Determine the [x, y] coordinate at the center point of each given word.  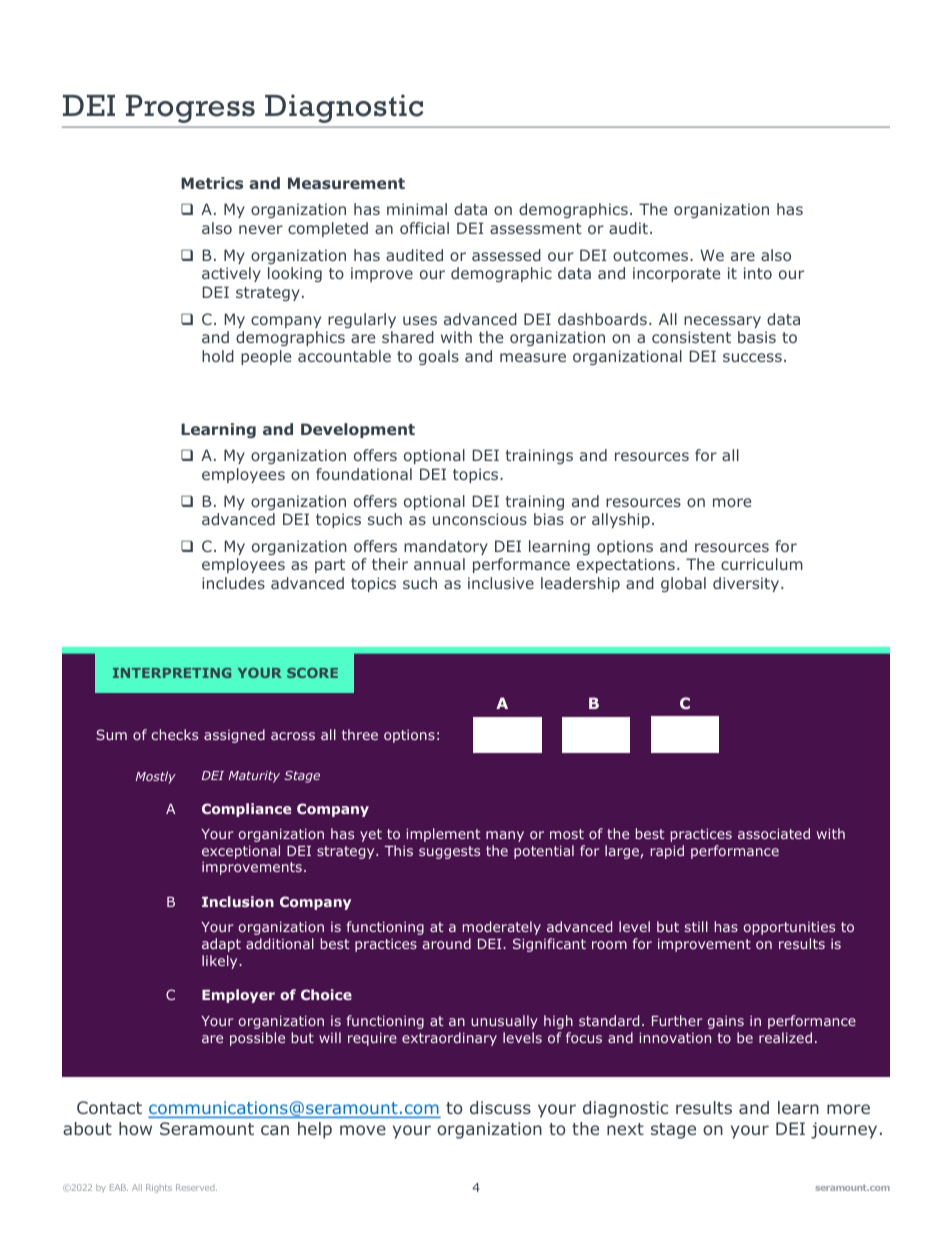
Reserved [196, 1187]
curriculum [762, 564]
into [758, 273]
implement [443, 835]
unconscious [480, 519]
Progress [190, 109]
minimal [417, 209]
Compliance [246, 810]
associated [774, 833]
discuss [500, 1107]
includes [233, 583]
